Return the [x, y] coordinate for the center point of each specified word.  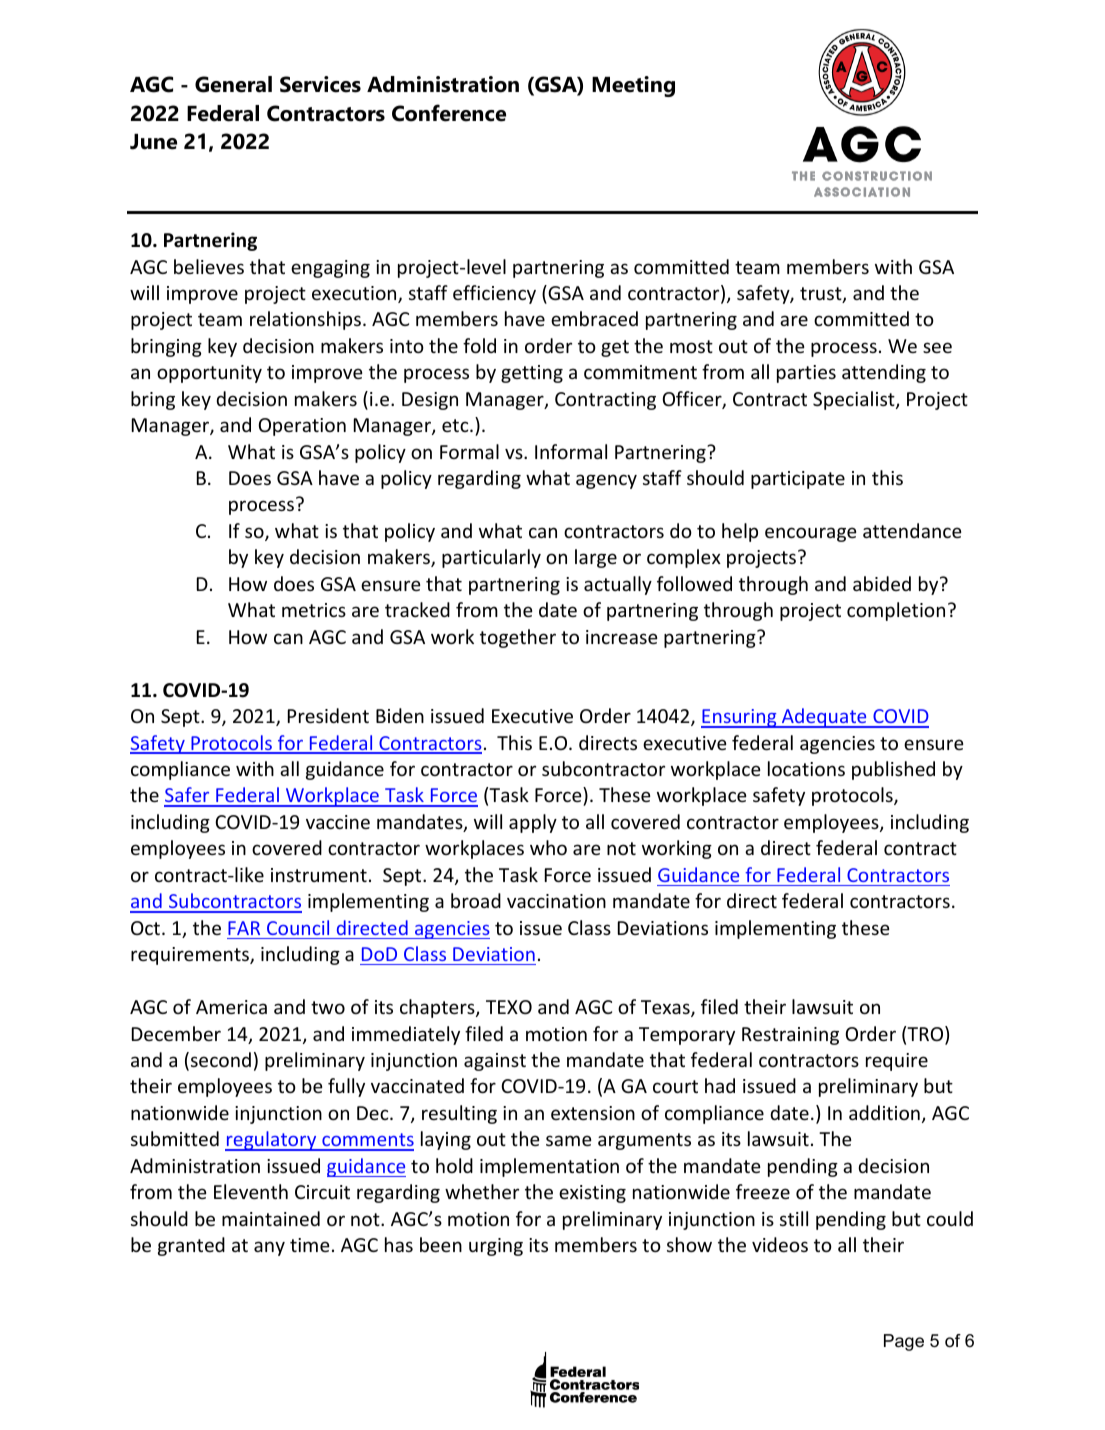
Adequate [824, 718]
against [495, 1062]
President [328, 715]
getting [532, 374]
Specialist [855, 400]
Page [904, 1342]
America [231, 1007]
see [937, 347]
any [269, 1248]
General [233, 84]
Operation [302, 427]
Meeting [633, 86]
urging [496, 1247]
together [518, 638]
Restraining [790, 1036]
